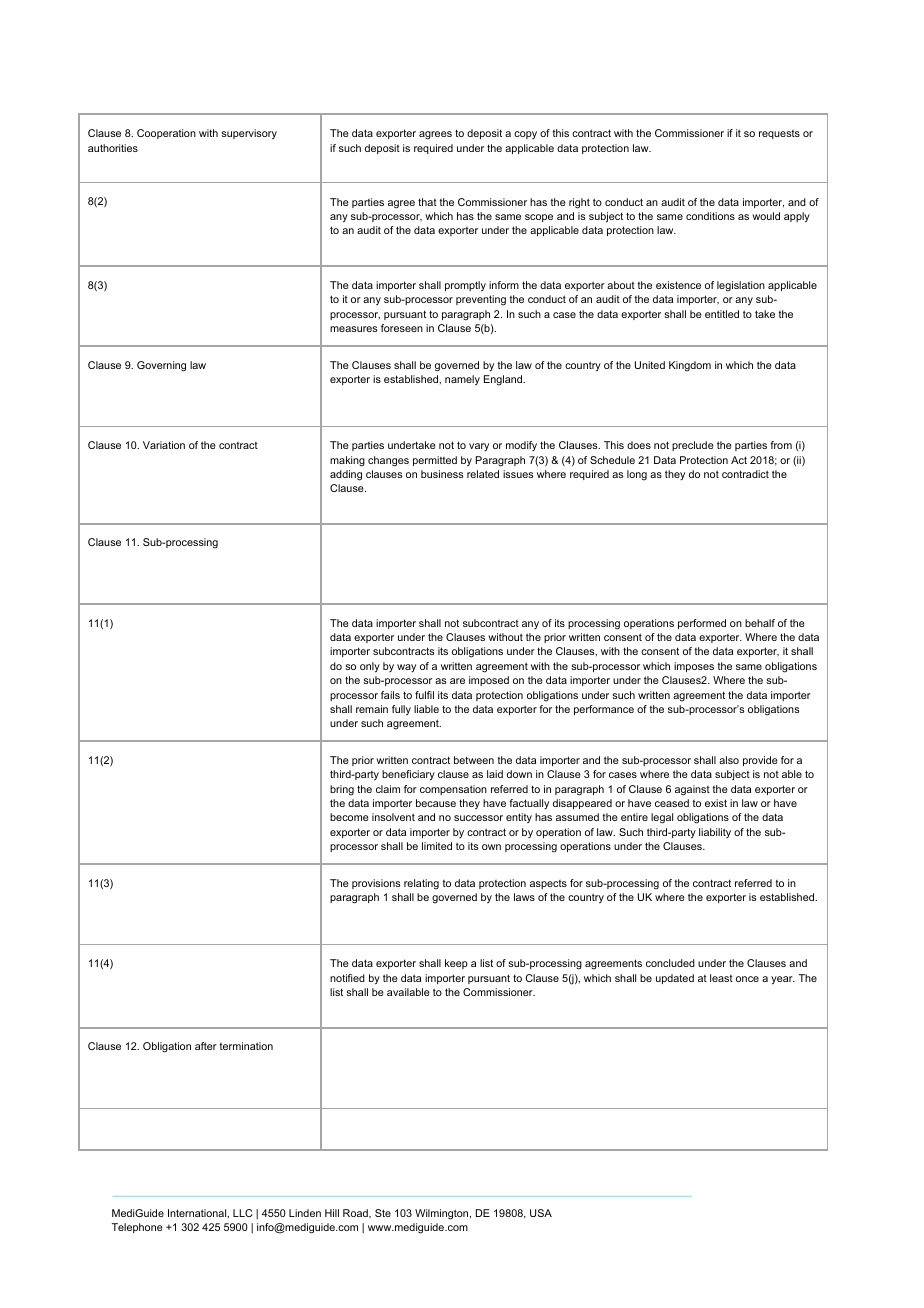 The height and width of the screenshot is (1308, 924). What do you see at coordinates (650, 365) in the screenshot?
I see `United` at bounding box center [650, 365].
